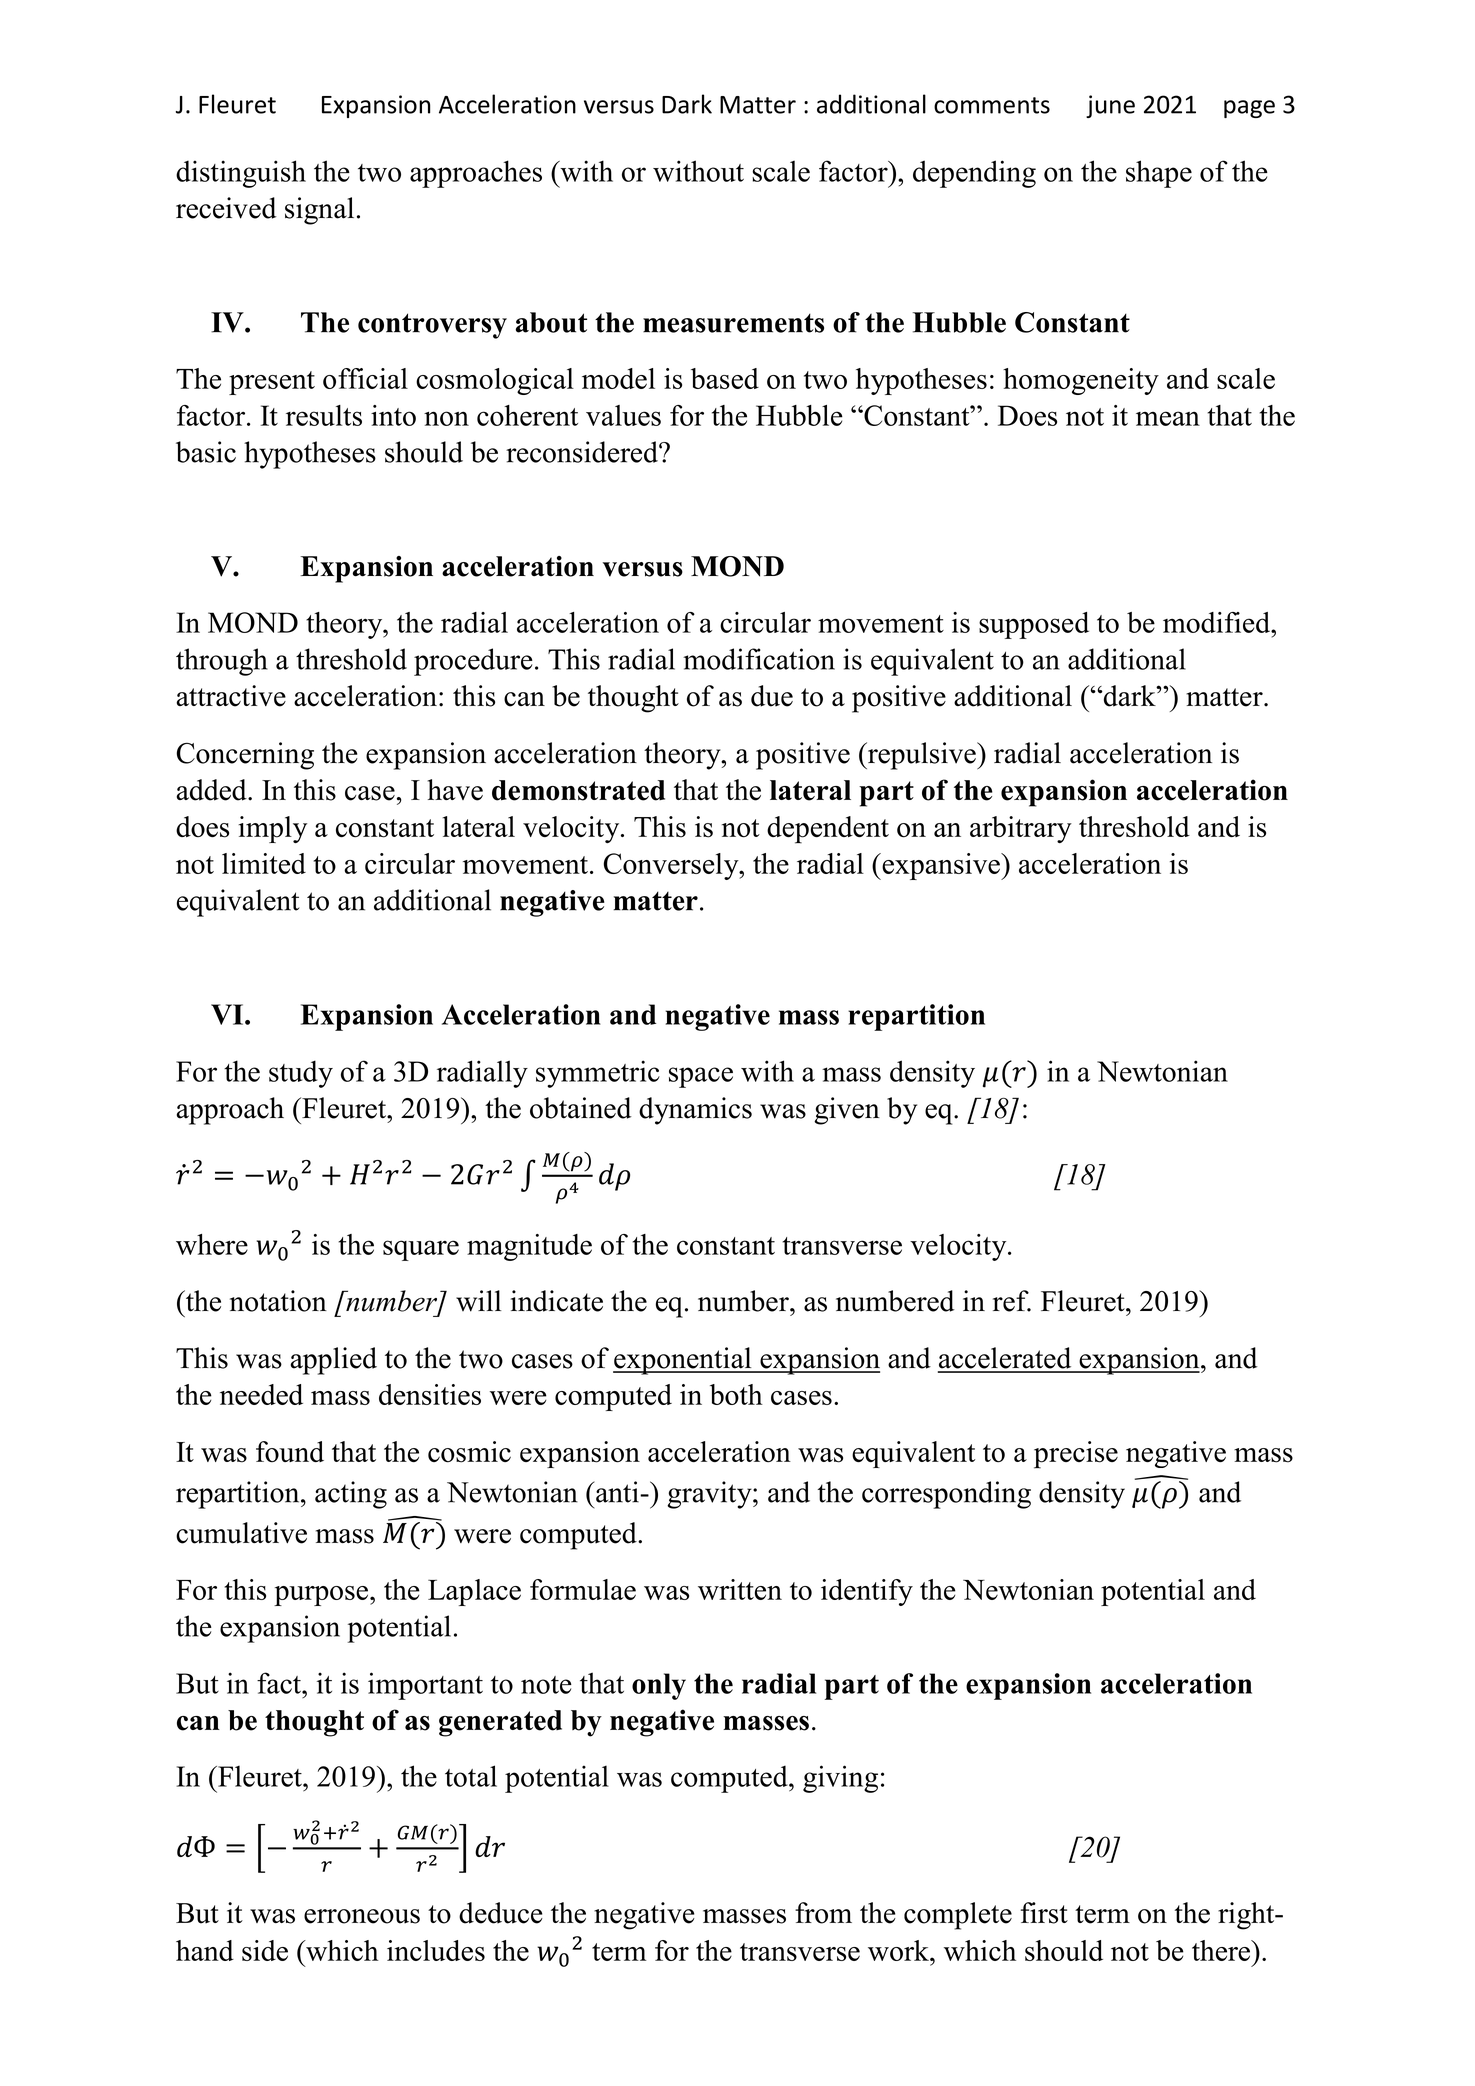 The width and height of the document is (1475, 2086). Describe the element at coordinates (319, 211) in the document. I see `signal` at that location.
